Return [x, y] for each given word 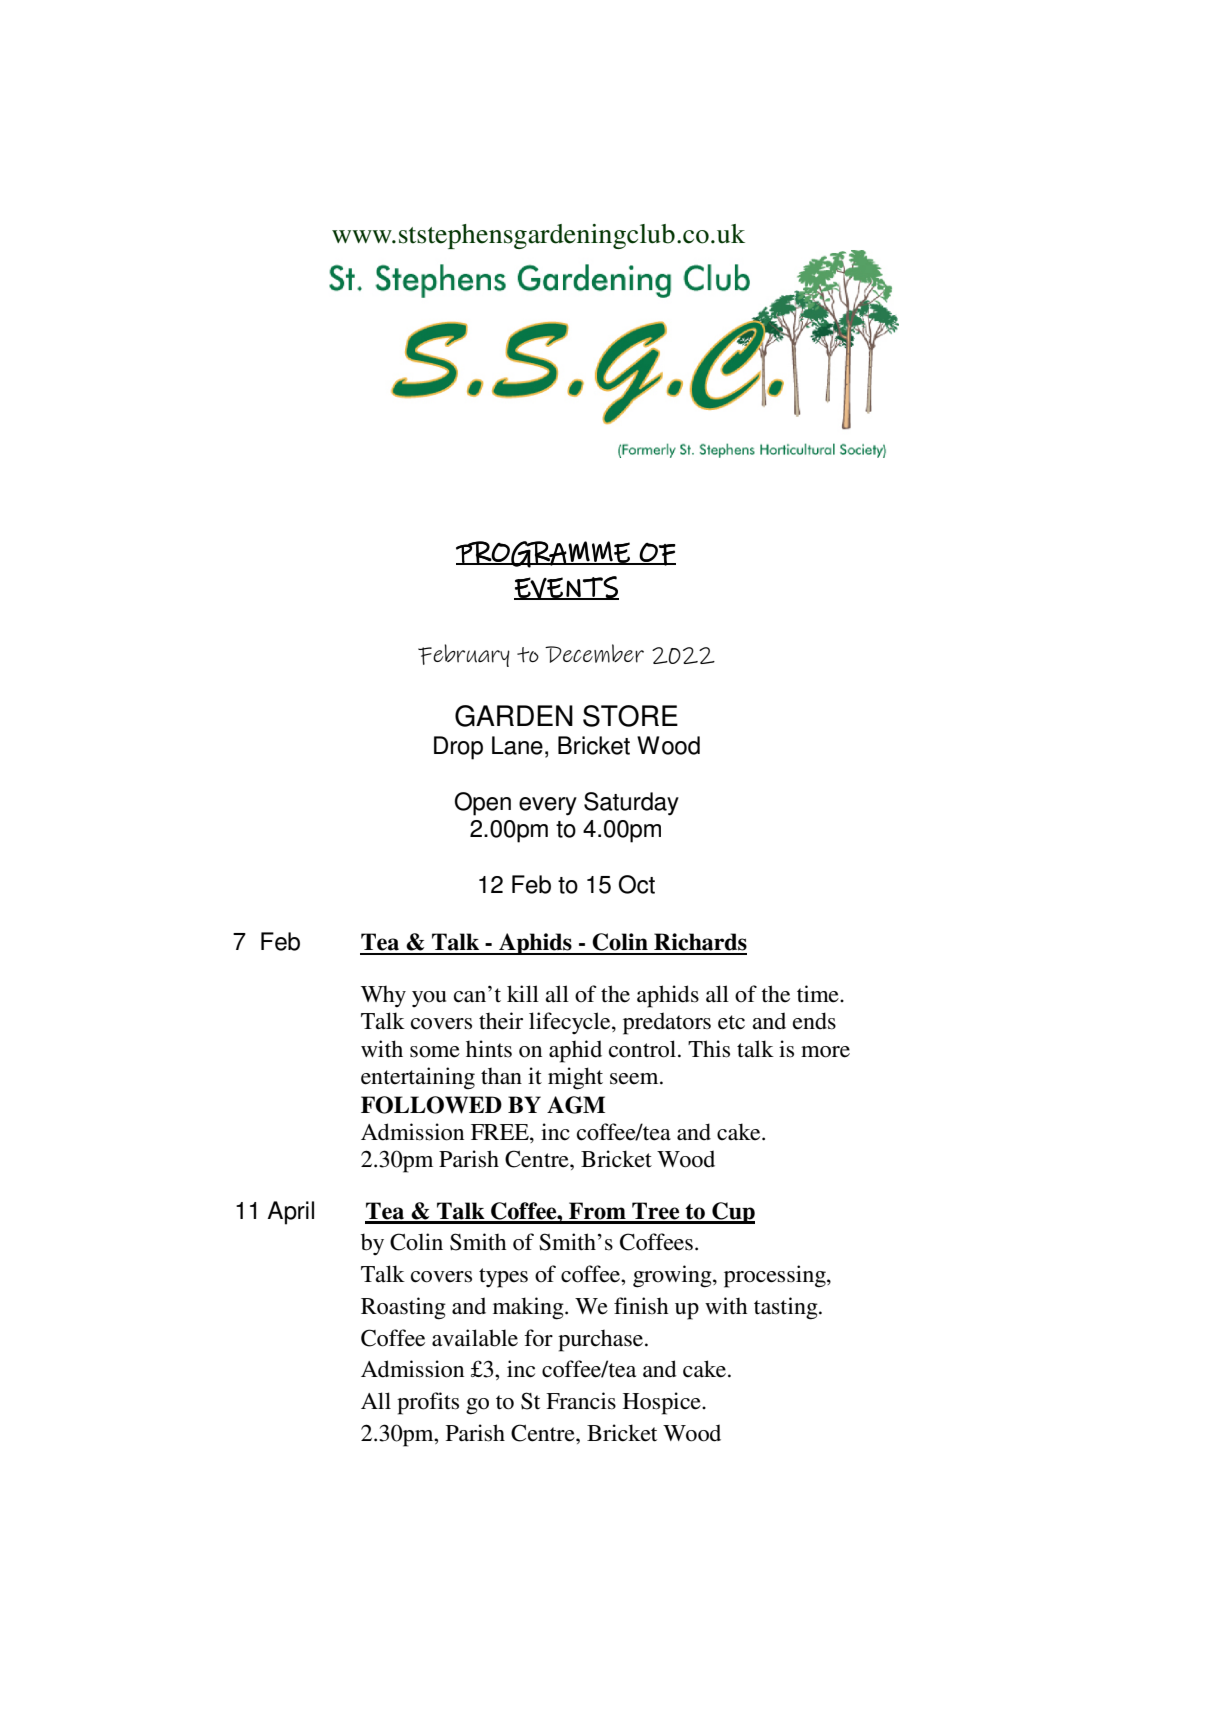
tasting [787, 1308]
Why [383, 997]
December [594, 653]
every [548, 806]
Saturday [631, 804]
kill [523, 993]
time [819, 994]
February [464, 655]
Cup [732, 1213]
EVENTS [566, 588]
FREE [501, 1132]
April [290, 1213]
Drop [458, 748]
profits [428, 1403]
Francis [581, 1401]
